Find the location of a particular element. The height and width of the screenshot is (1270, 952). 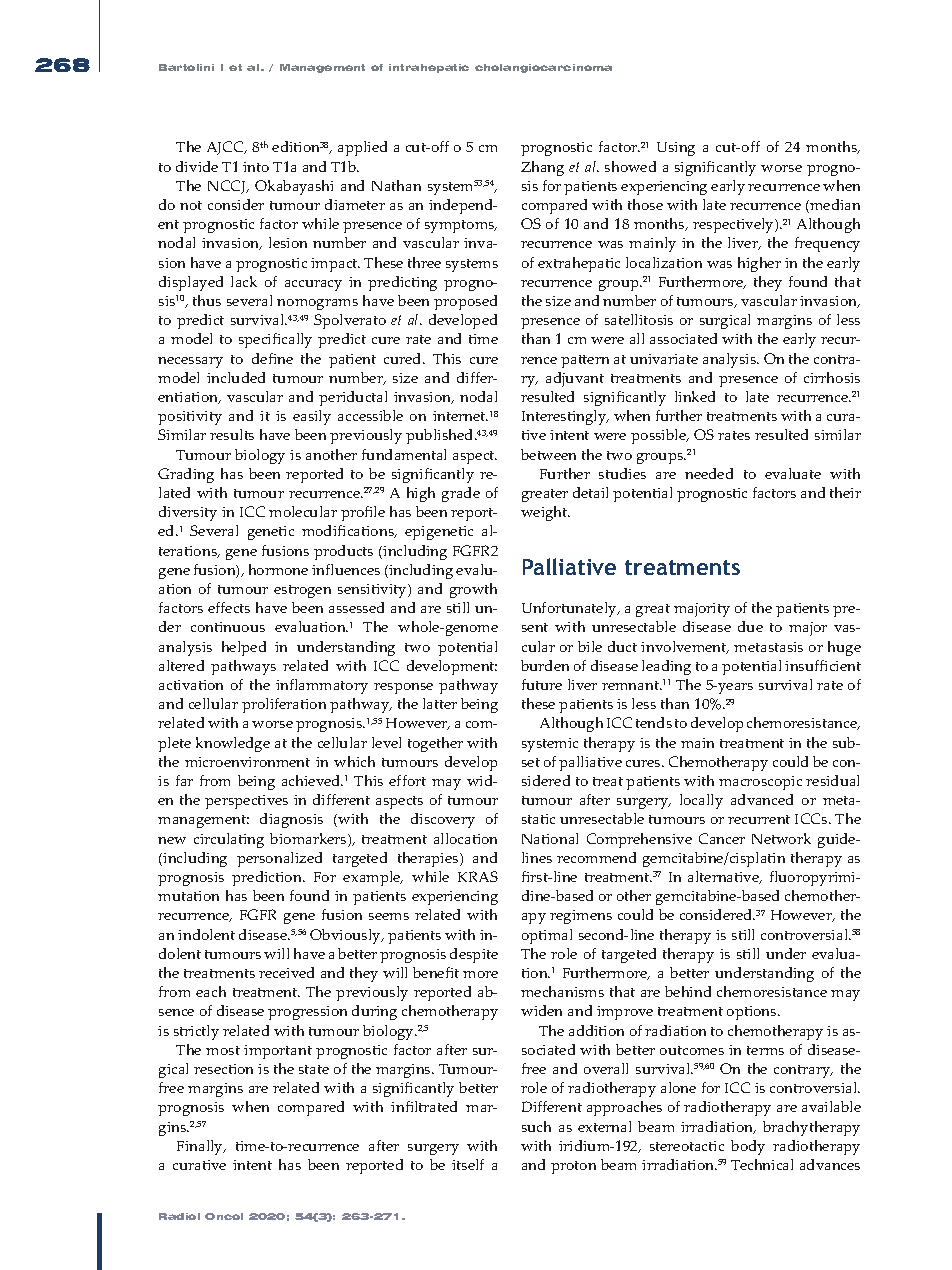

body is located at coordinates (748, 1147).
